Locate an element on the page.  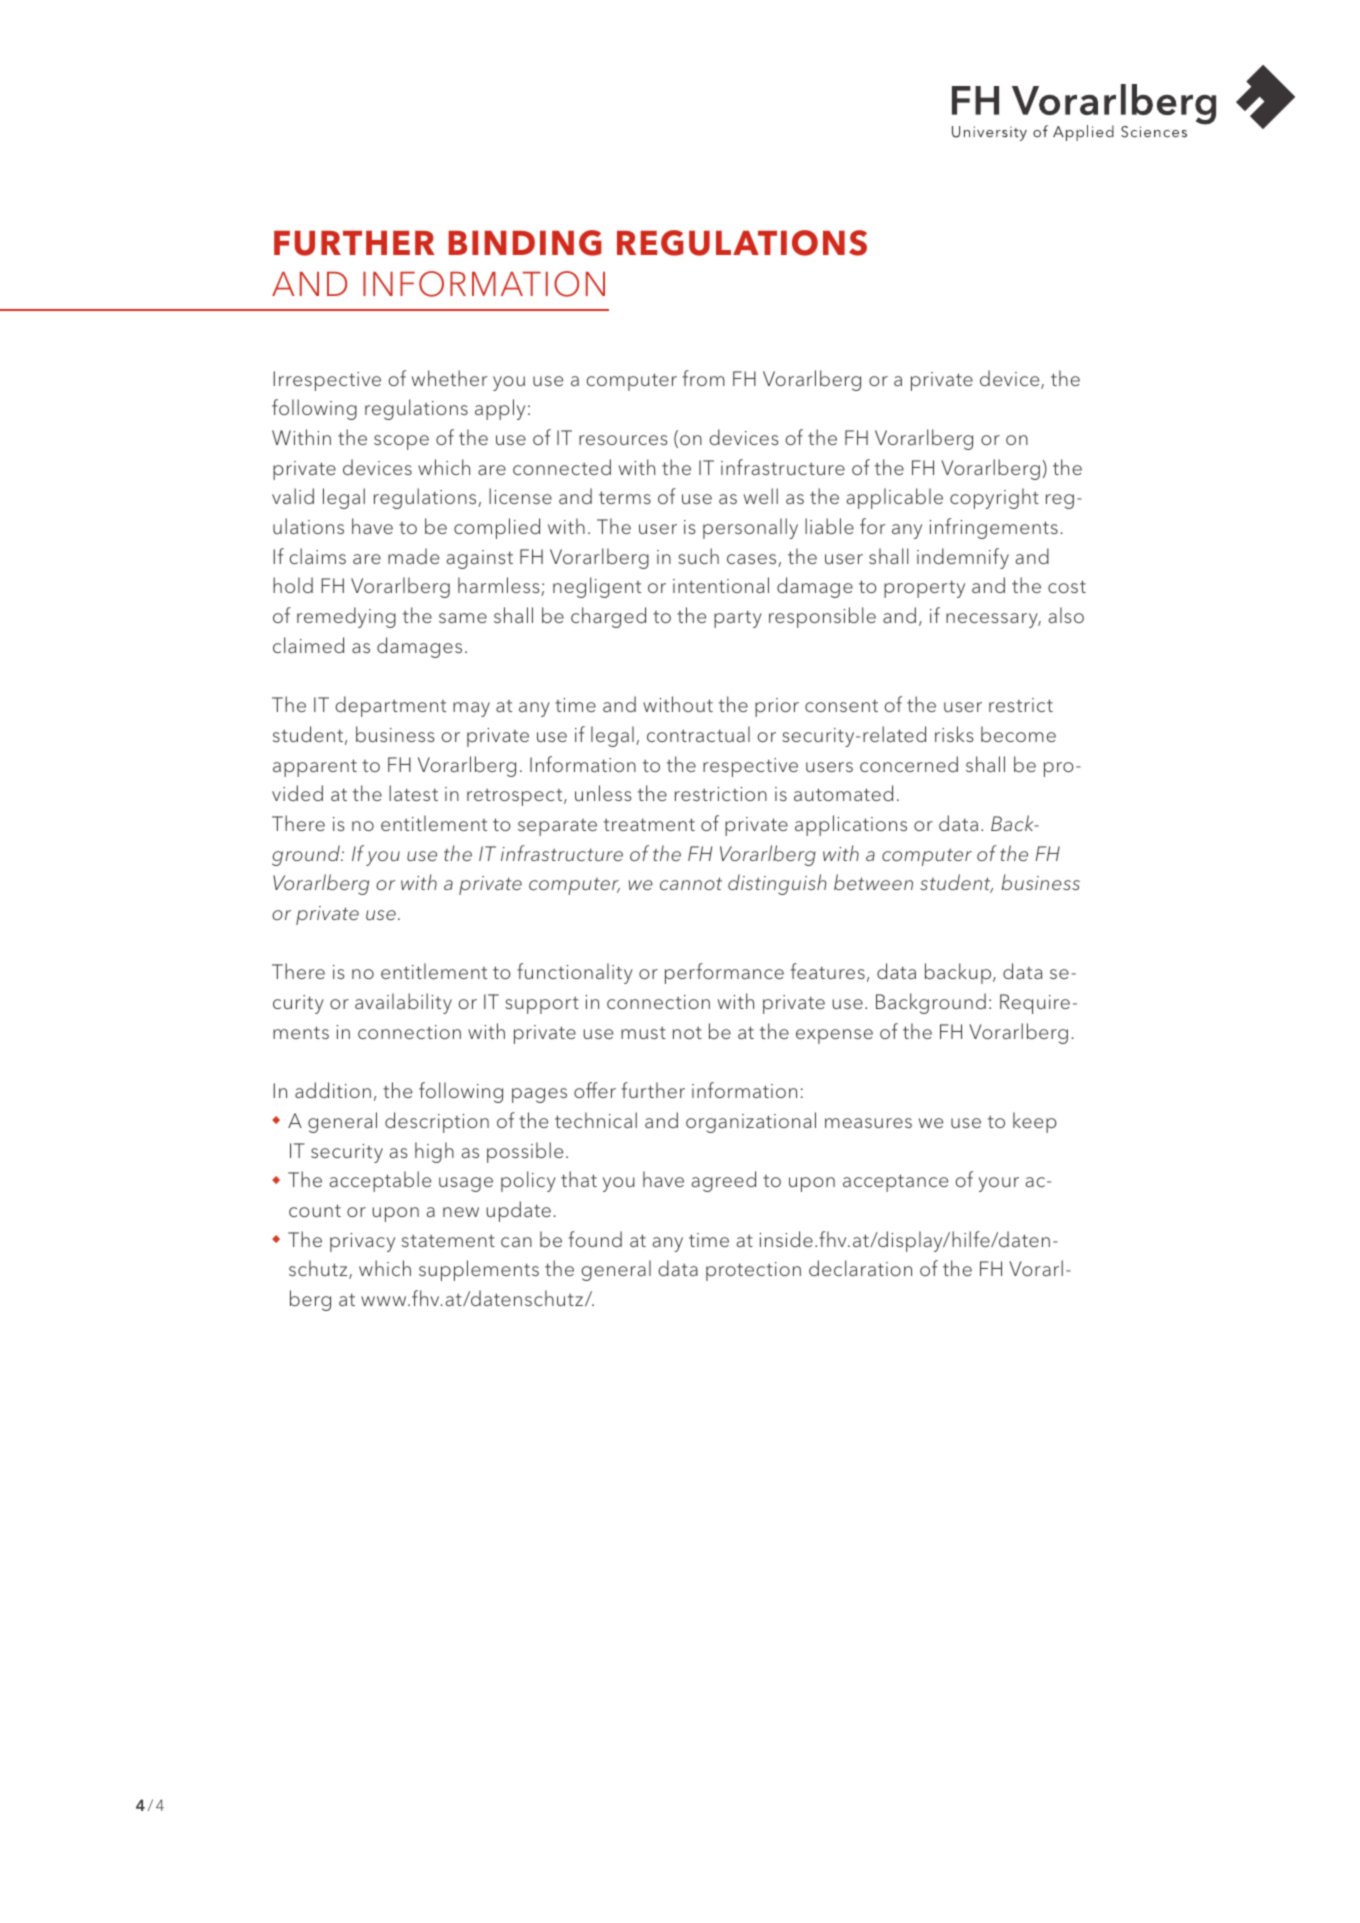
department is located at coordinates (390, 706).
